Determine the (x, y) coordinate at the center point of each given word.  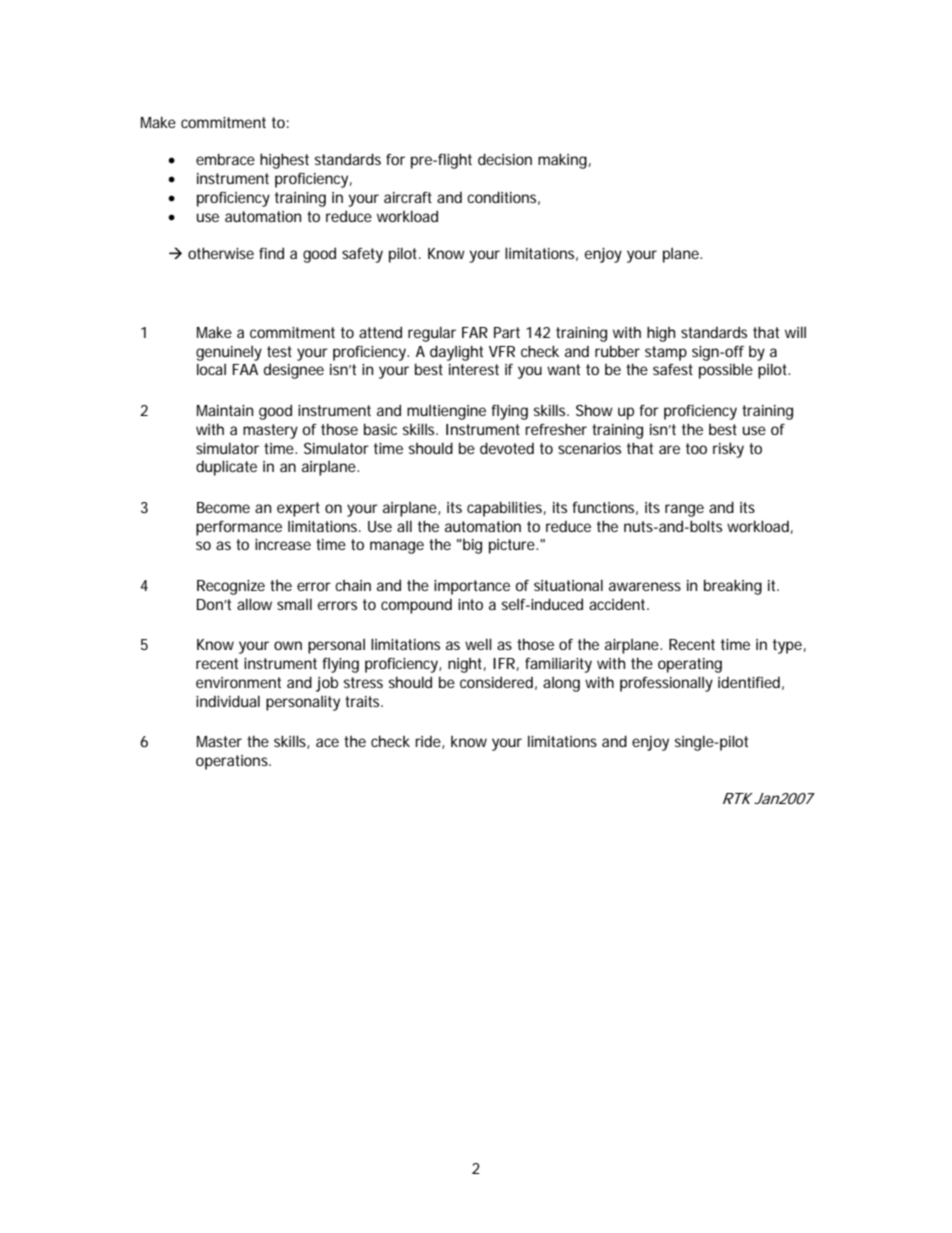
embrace (225, 159)
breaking (733, 587)
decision (505, 159)
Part (507, 332)
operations (233, 762)
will (795, 332)
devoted (507, 448)
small (294, 604)
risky (728, 450)
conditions (503, 198)
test (279, 351)
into (470, 604)
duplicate (226, 468)
